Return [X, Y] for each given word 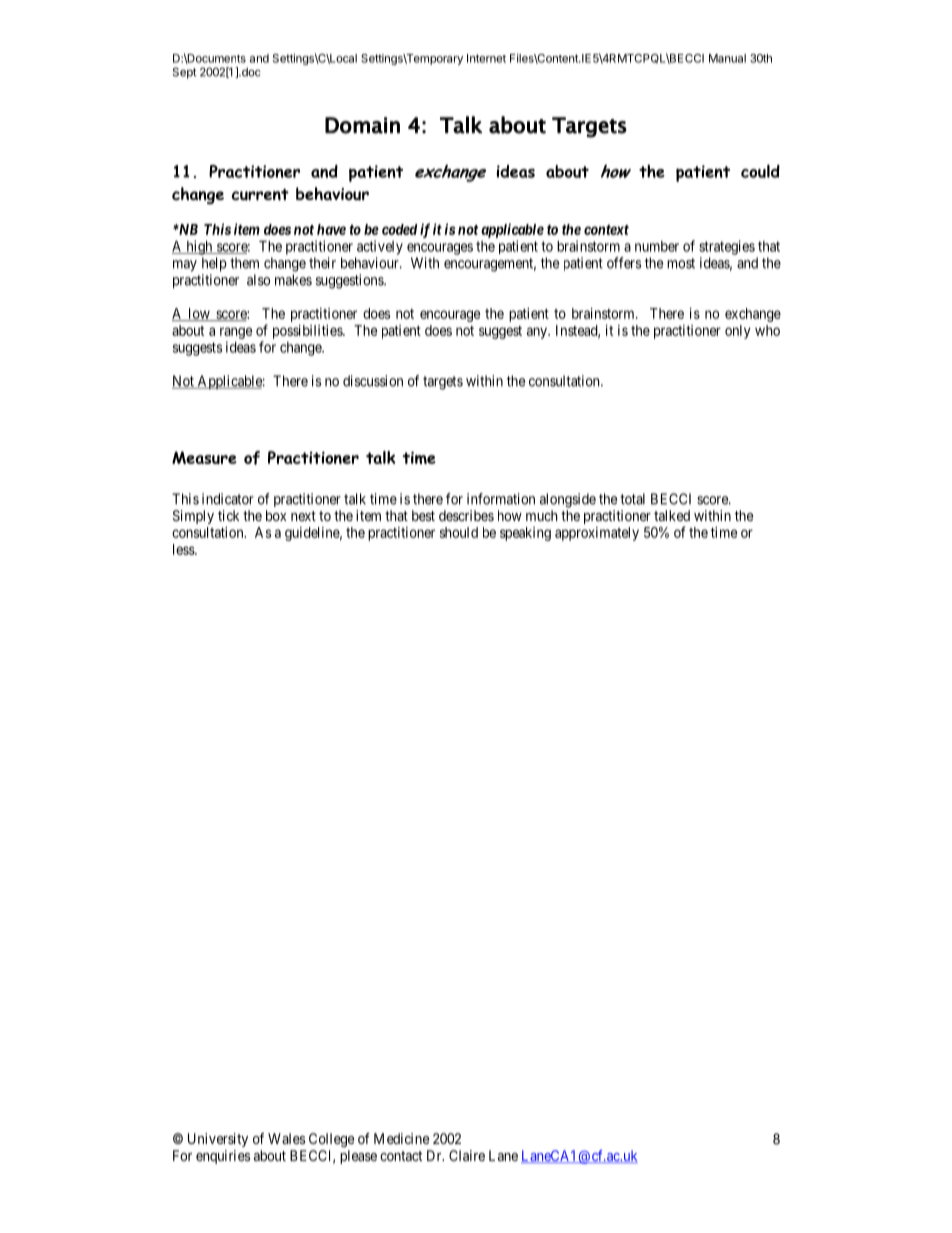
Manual [727, 58]
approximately [597, 534]
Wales [286, 1138]
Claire [467, 1155]
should [459, 532]
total [632, 499]
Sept [184, 73]
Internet [486, 58]
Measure [204, 457]
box [276, 515]
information [501, 499]
